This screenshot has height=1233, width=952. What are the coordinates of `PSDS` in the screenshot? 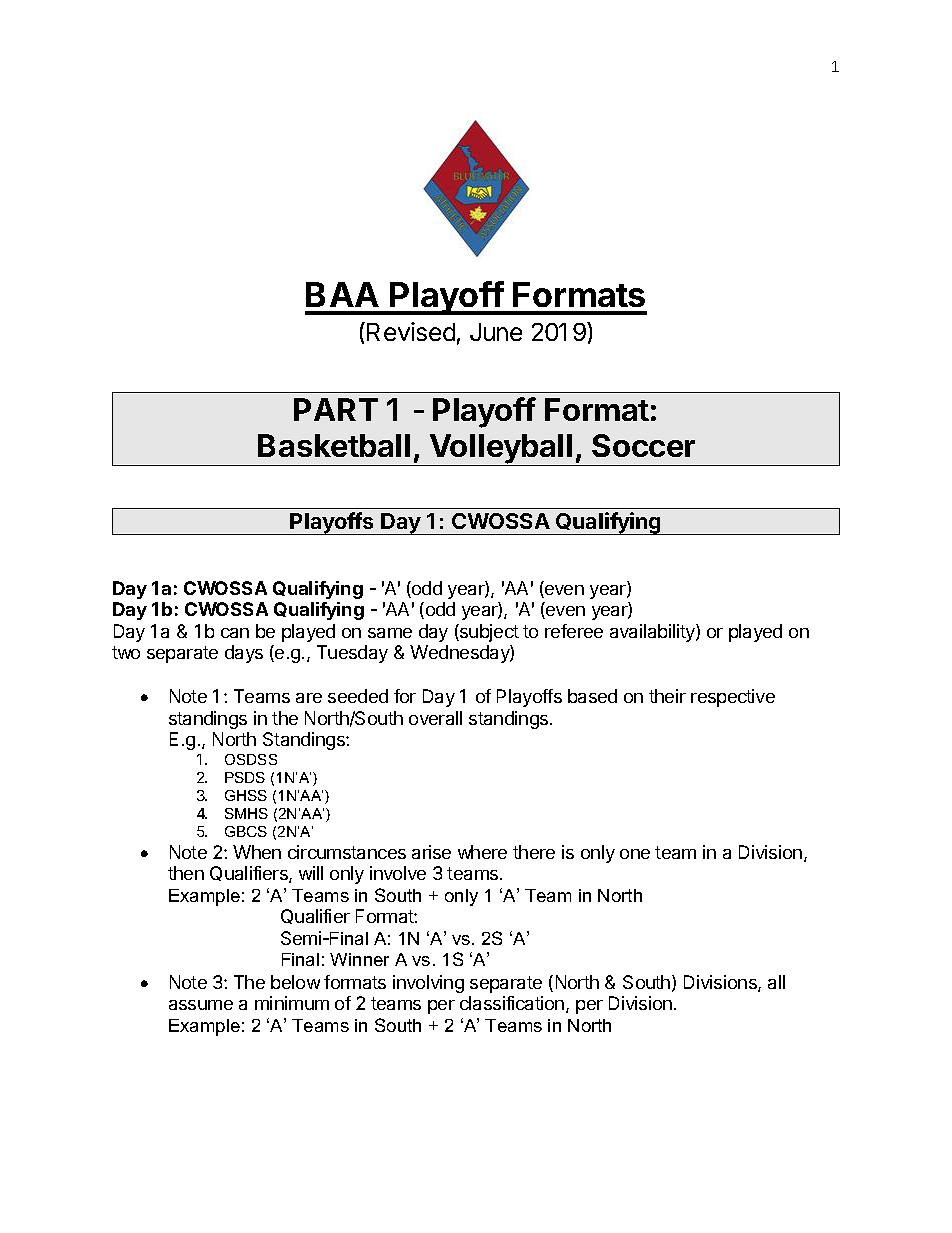 It's located at (245, 777).
